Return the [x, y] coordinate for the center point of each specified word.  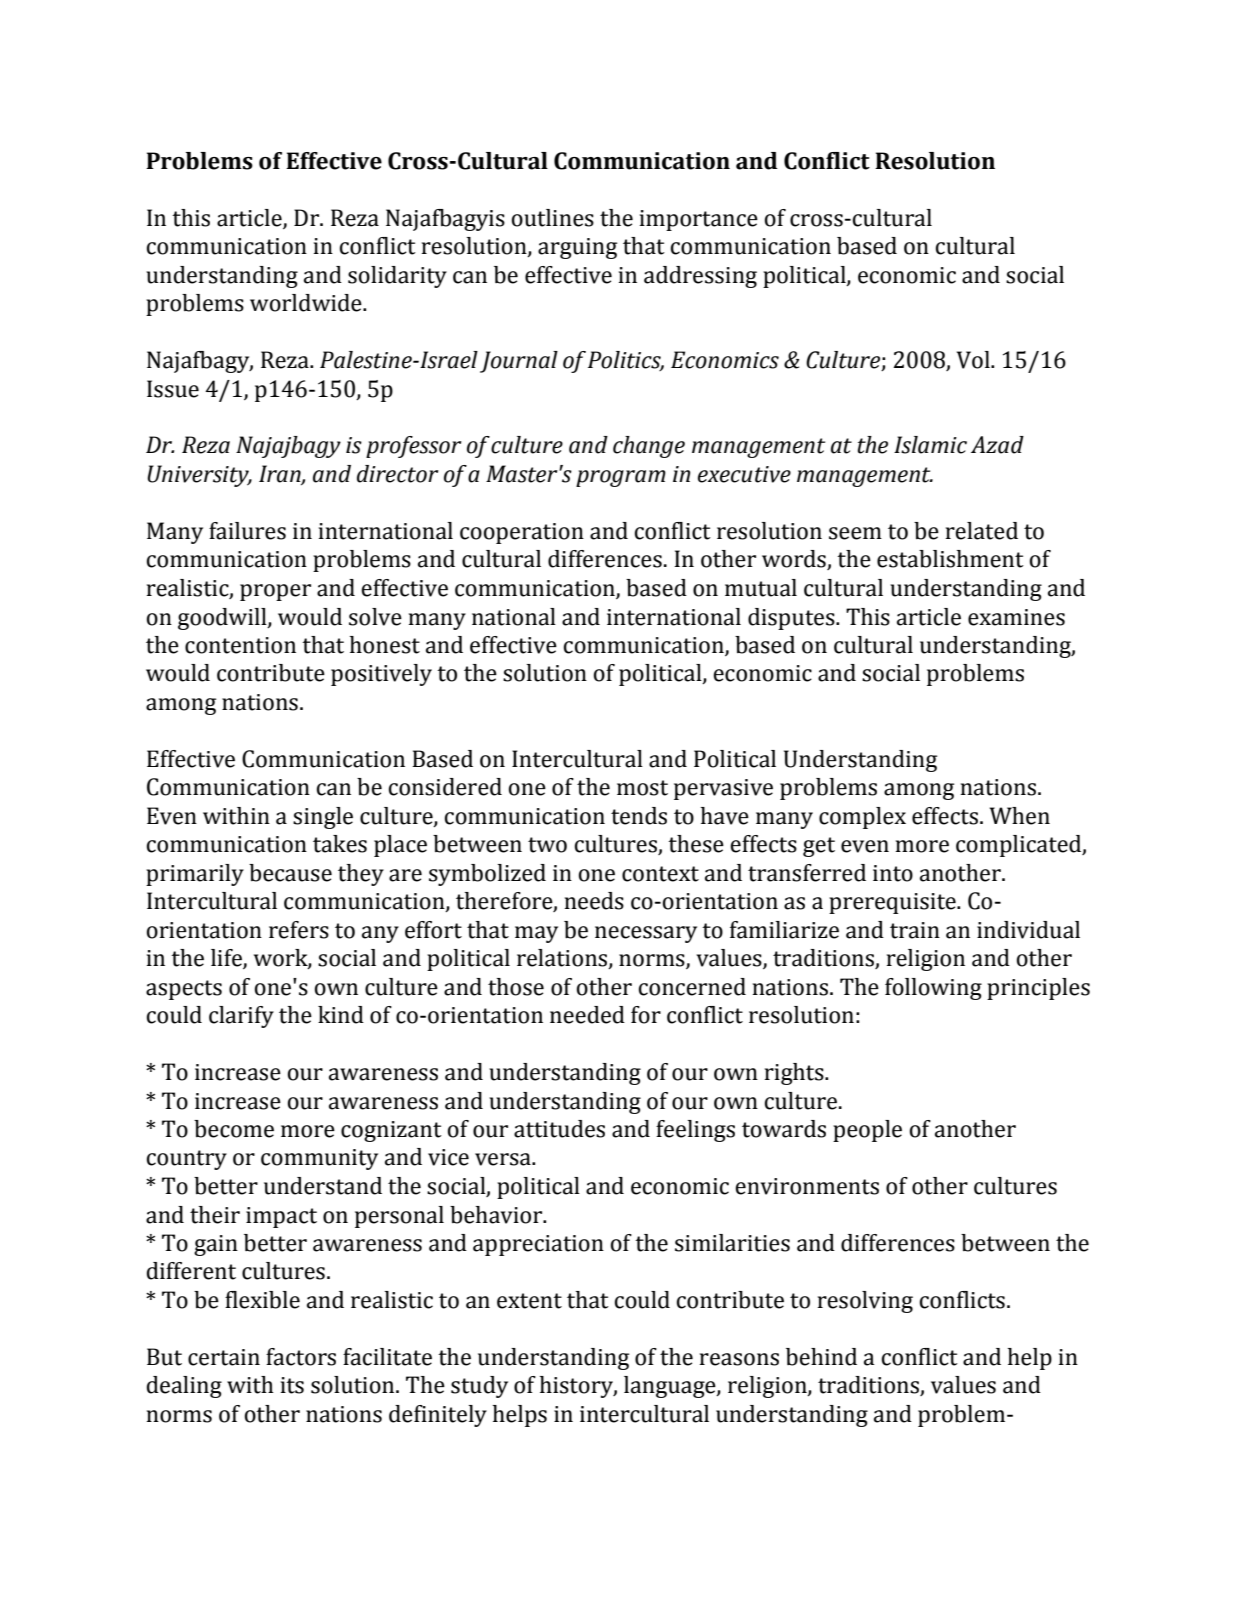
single [323, 818]
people [867, 1131]
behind [821, 1357]
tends [639, 816]
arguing [577, 248]
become [234, 1129]
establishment [950, 559]
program [621, 478]
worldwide [307, 303]
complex [862, 818]
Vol [974, 360]
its [292, 1385]
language [671, 1387]
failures [247, 531]
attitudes [559, 1129]
